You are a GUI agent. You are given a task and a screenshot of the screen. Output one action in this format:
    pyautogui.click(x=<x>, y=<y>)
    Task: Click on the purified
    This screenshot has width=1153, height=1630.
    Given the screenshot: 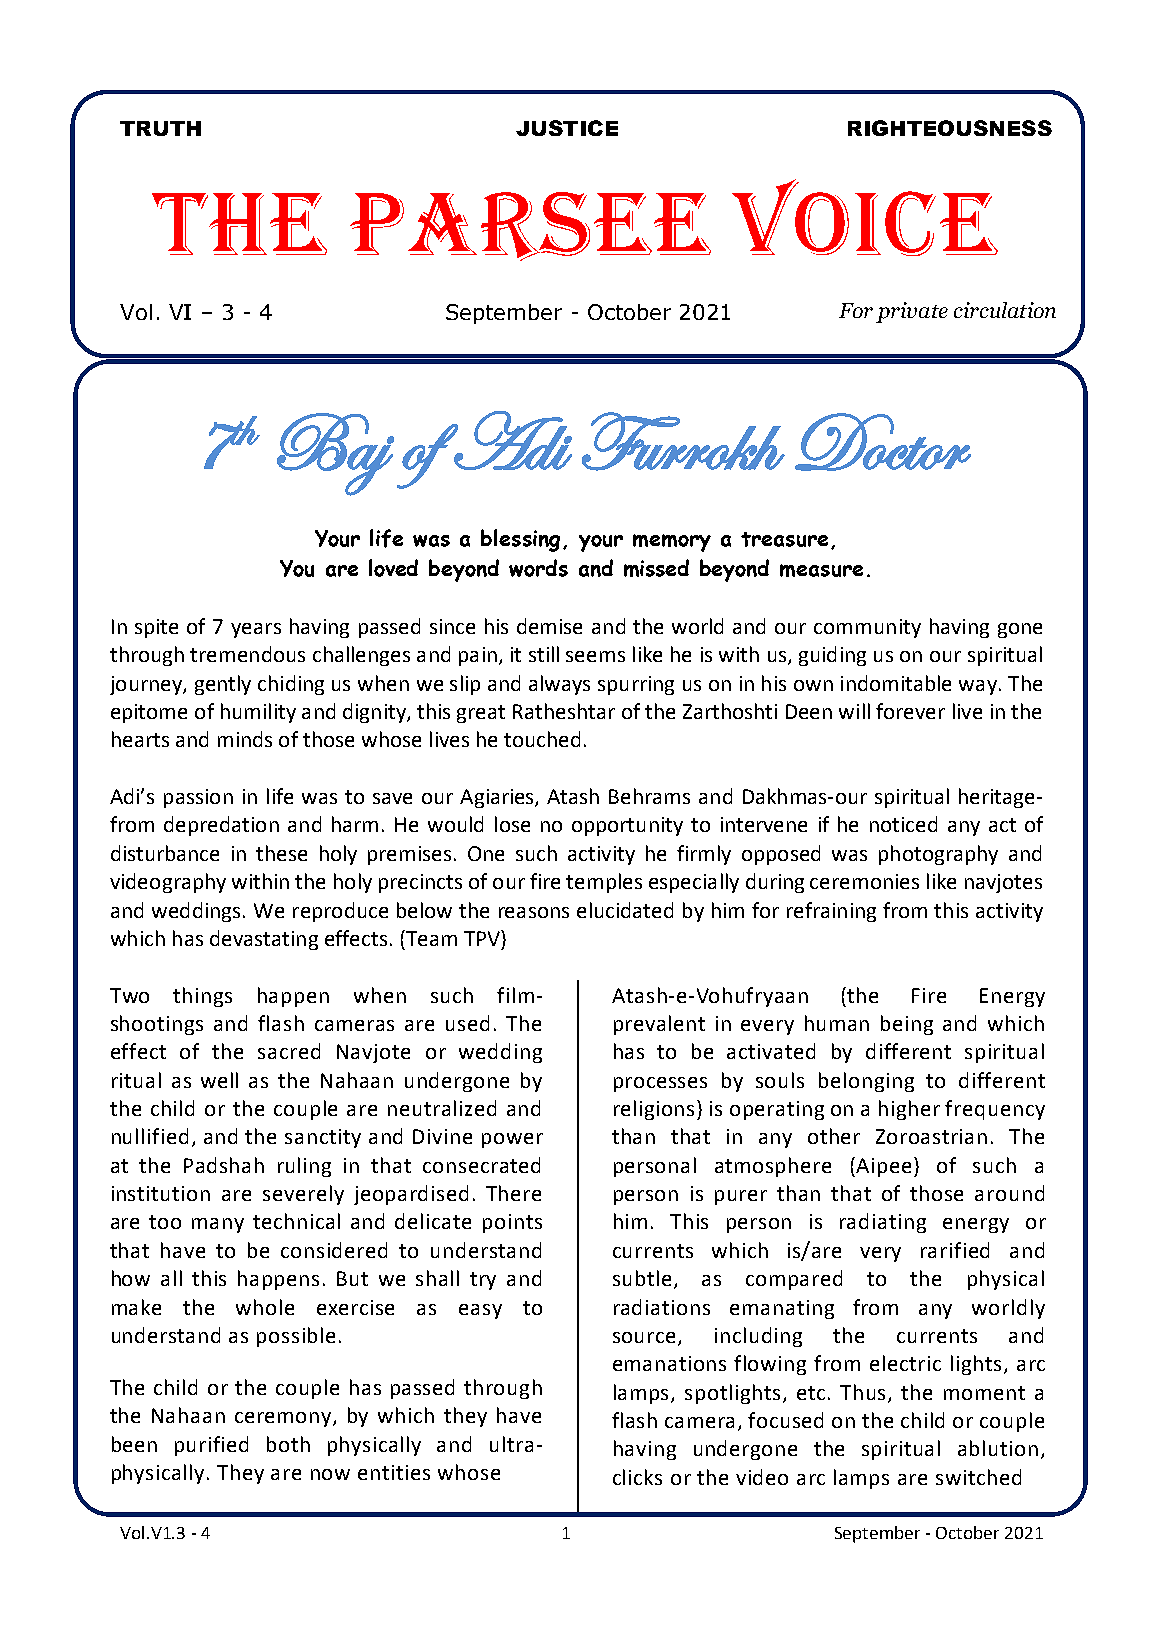 What is the action you would take?
    pyautogui.click(x=211, y=1446)
